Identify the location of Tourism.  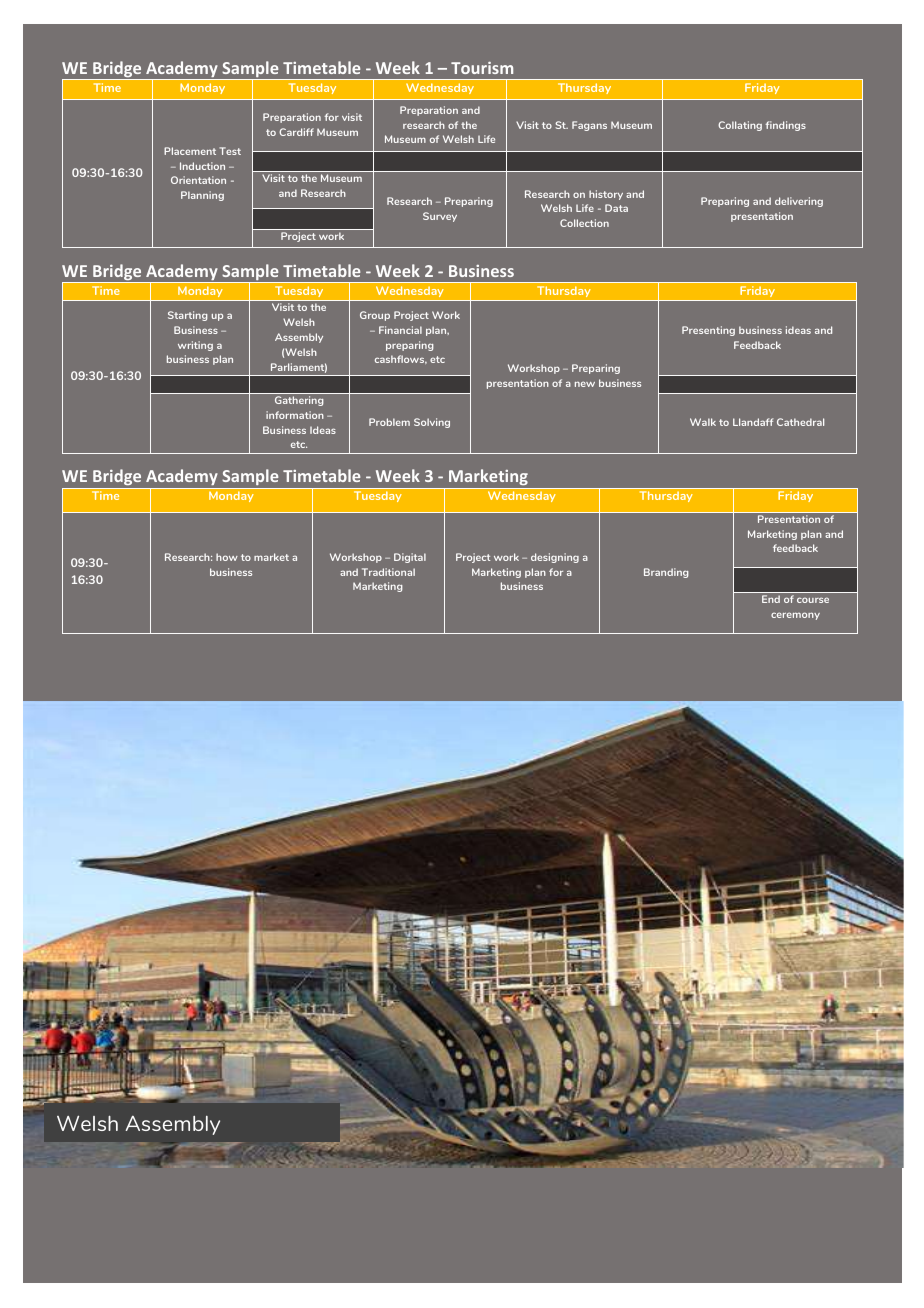
(482, 68).
